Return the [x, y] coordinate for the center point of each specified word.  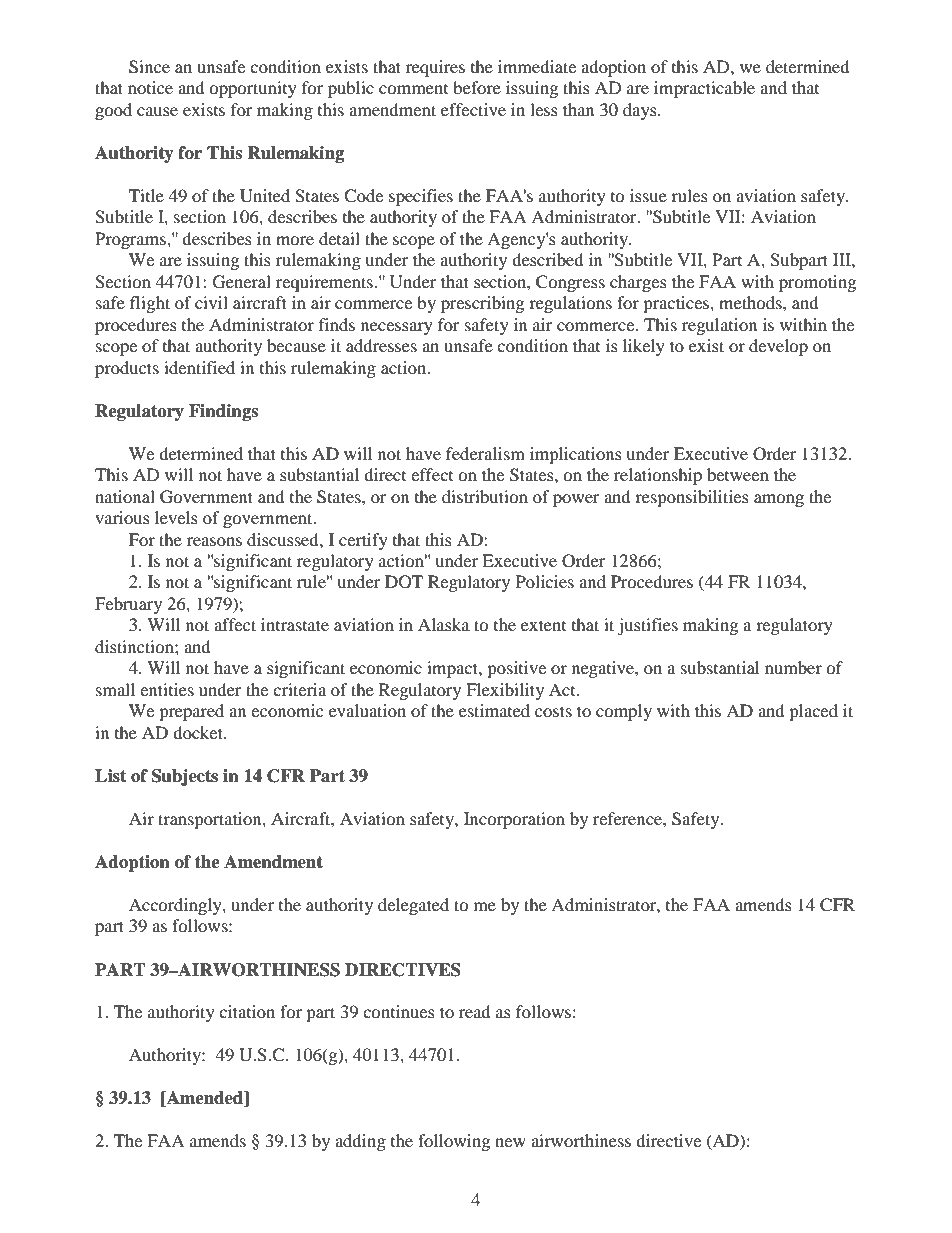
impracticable [704, 89]
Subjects [185, 777]
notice [150, 87]
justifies [647, 626]
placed [813, 712]
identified [199, 367]
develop [778, 347]
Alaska [444, 624]
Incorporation [514, 820]
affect [235, 624]
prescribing [482, 304]
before [477, 87]
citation [247, 1011]
